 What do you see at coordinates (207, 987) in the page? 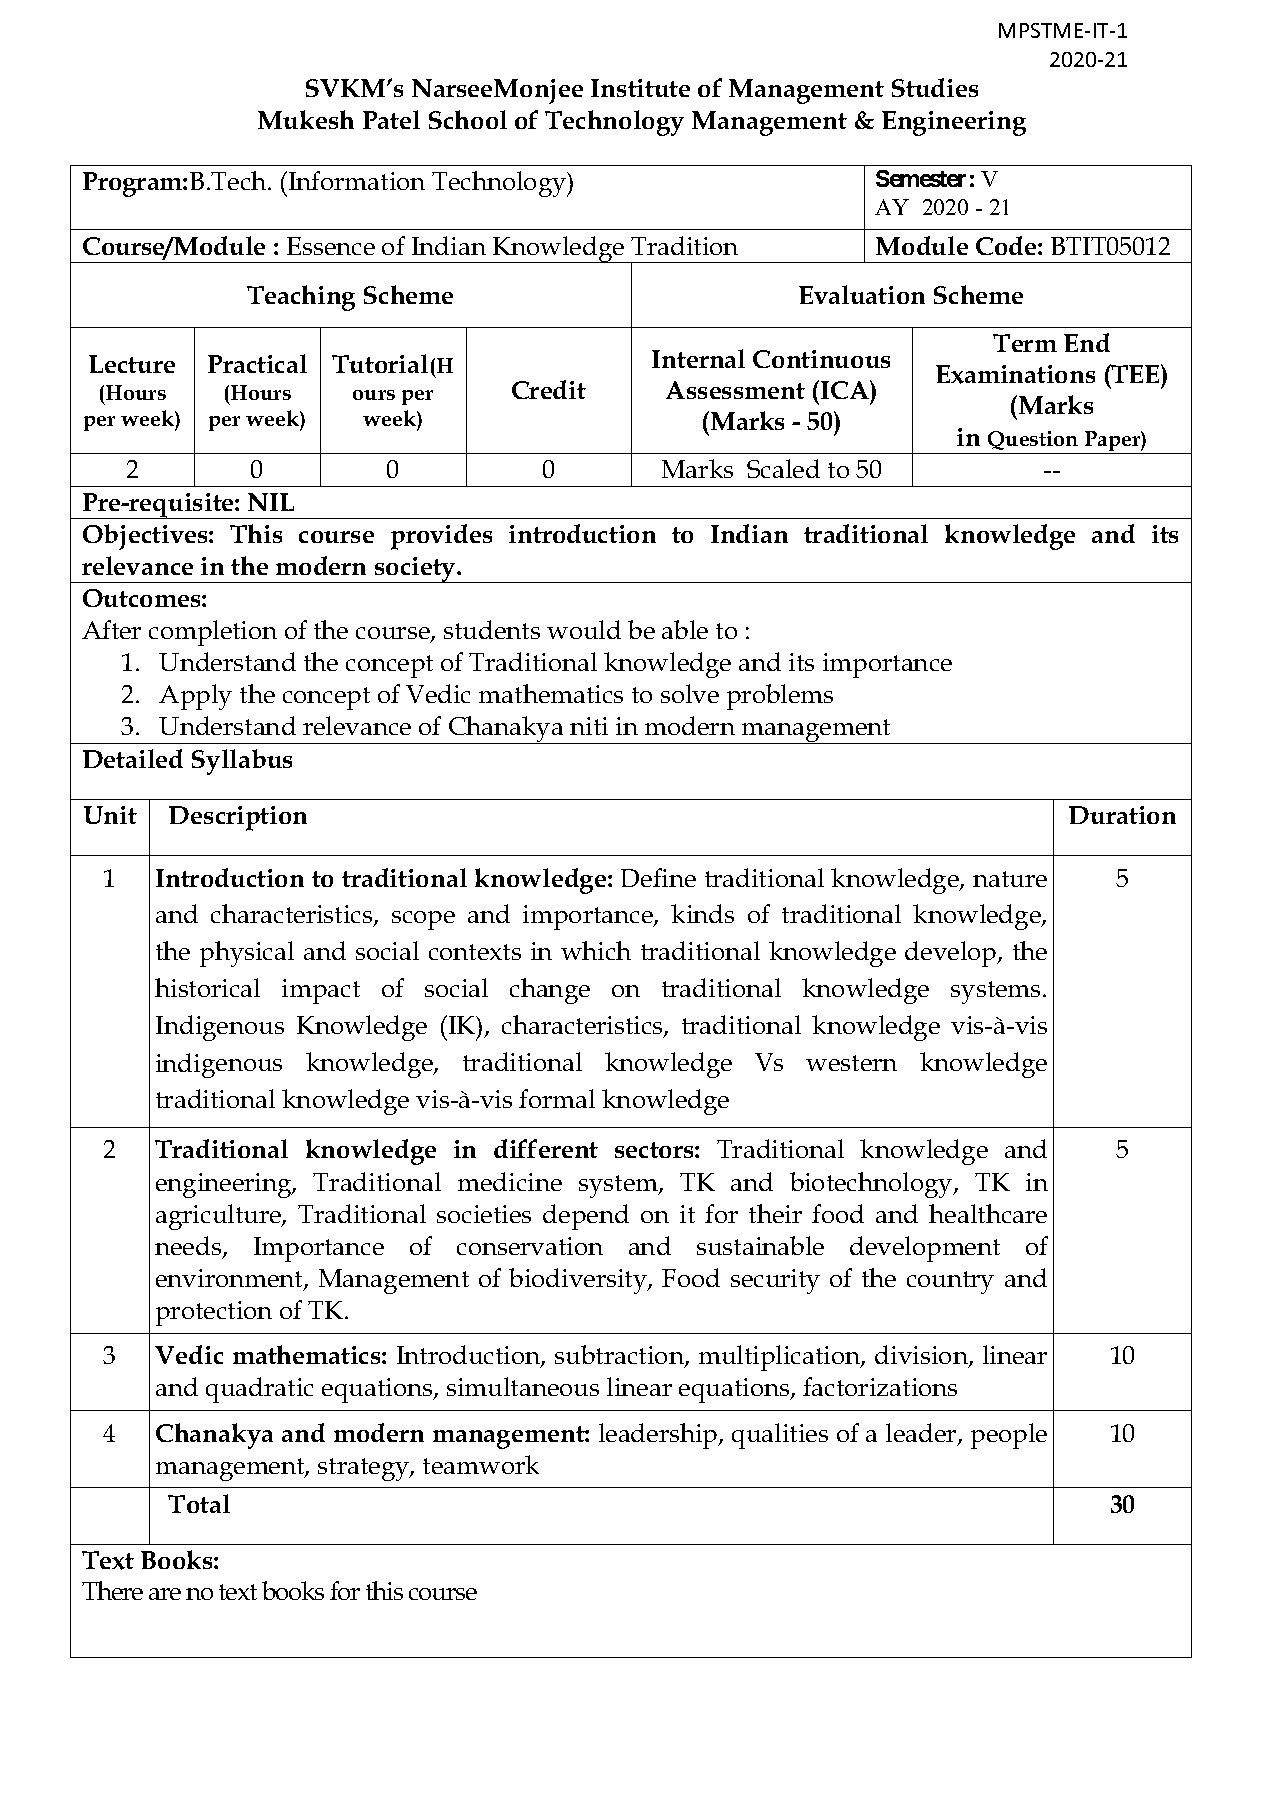
I see `historical` at bounding box center [207, 987].
